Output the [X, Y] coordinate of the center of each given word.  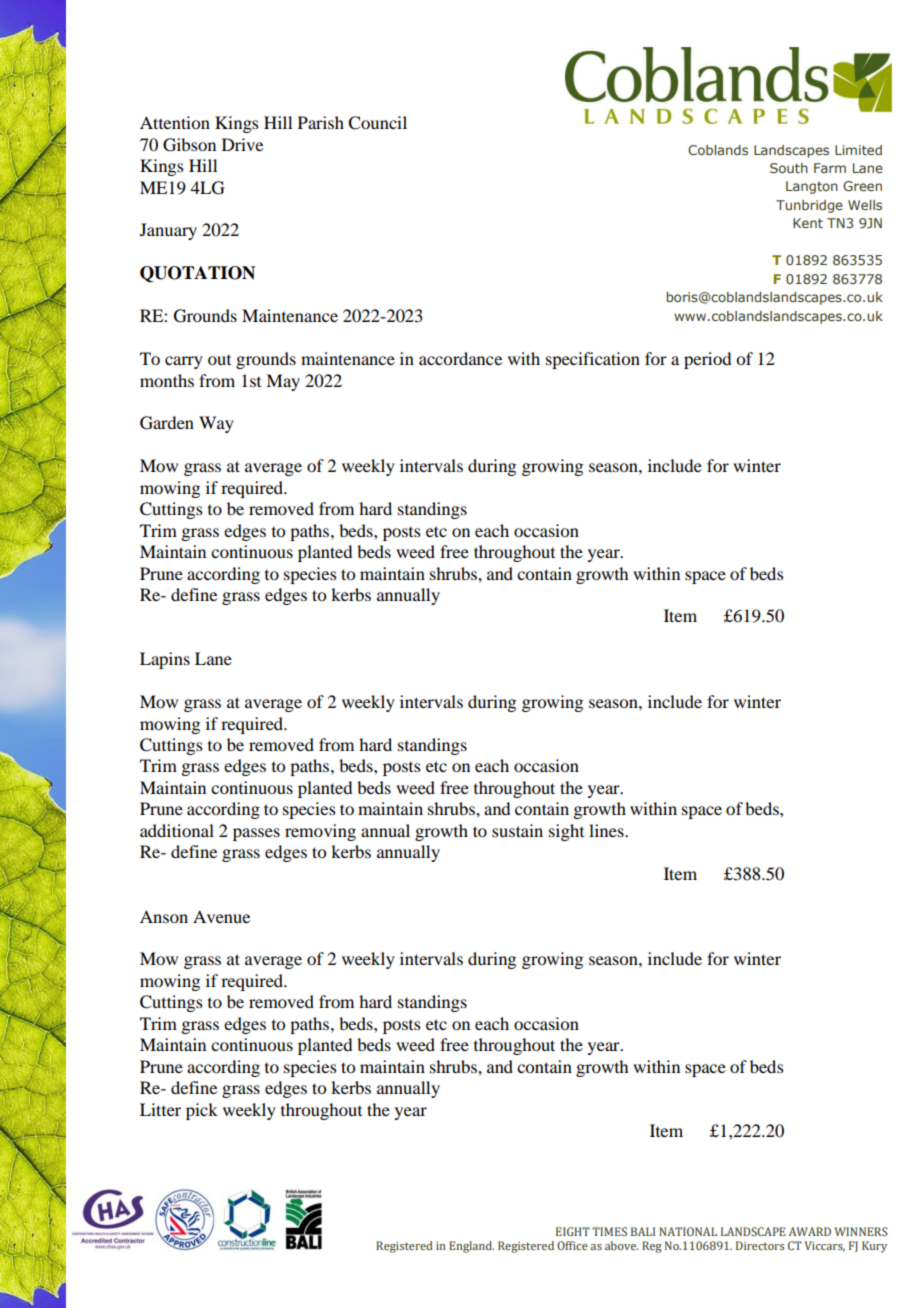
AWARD [810, 1231]
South [789, 168]
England [471, 1247]
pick [202, 1111]
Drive [242, 144]
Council [377, 123]
